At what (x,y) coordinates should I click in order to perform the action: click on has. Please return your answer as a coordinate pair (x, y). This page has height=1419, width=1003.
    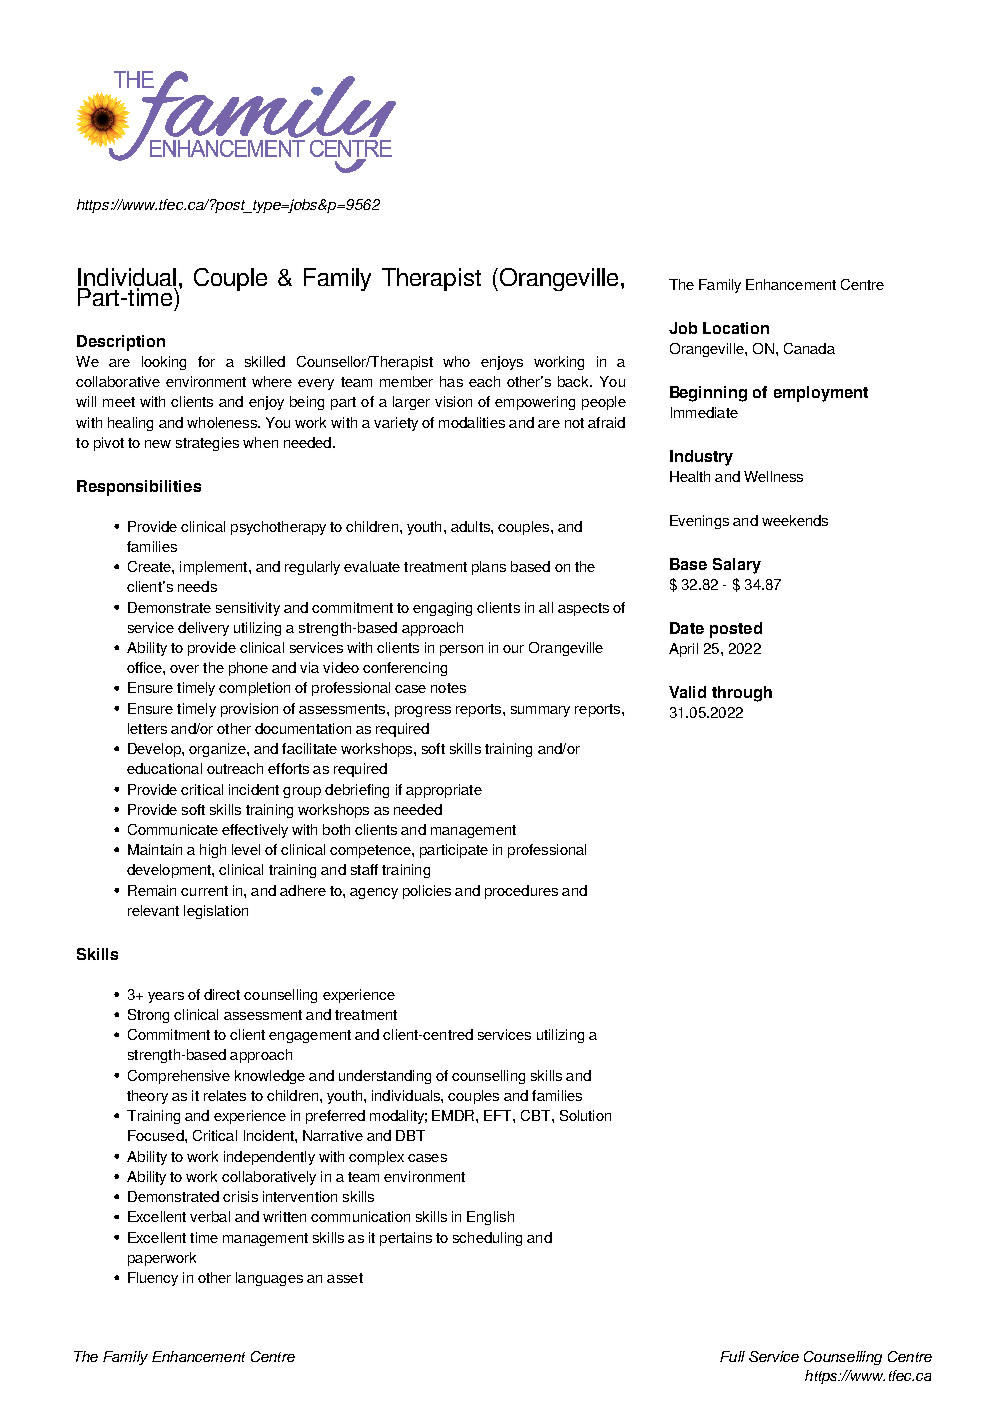
    Looking at the image, I should click on (451, 381).
